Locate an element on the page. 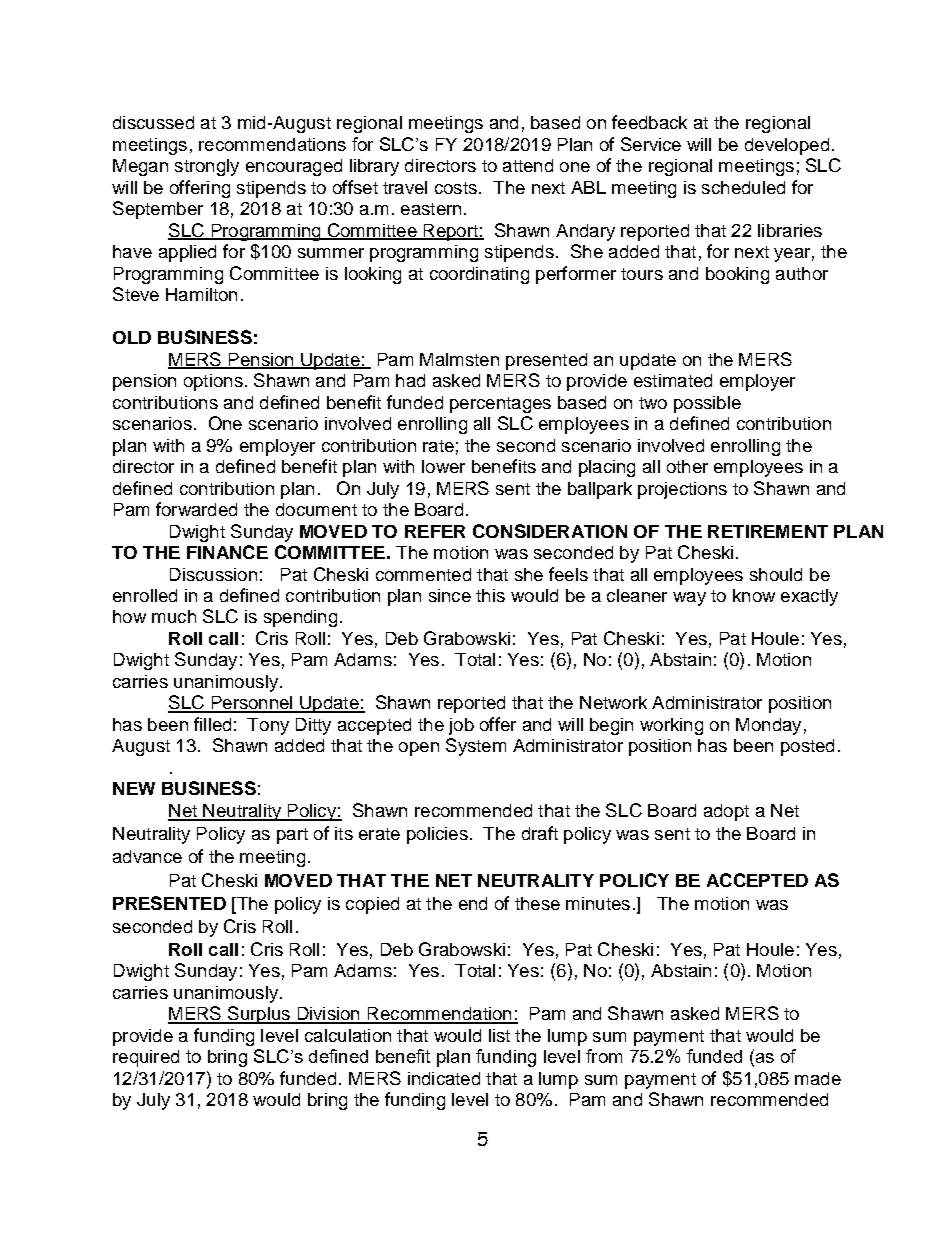 This image has height=1233, width=952. list is located at coordinates (499, 1035).
